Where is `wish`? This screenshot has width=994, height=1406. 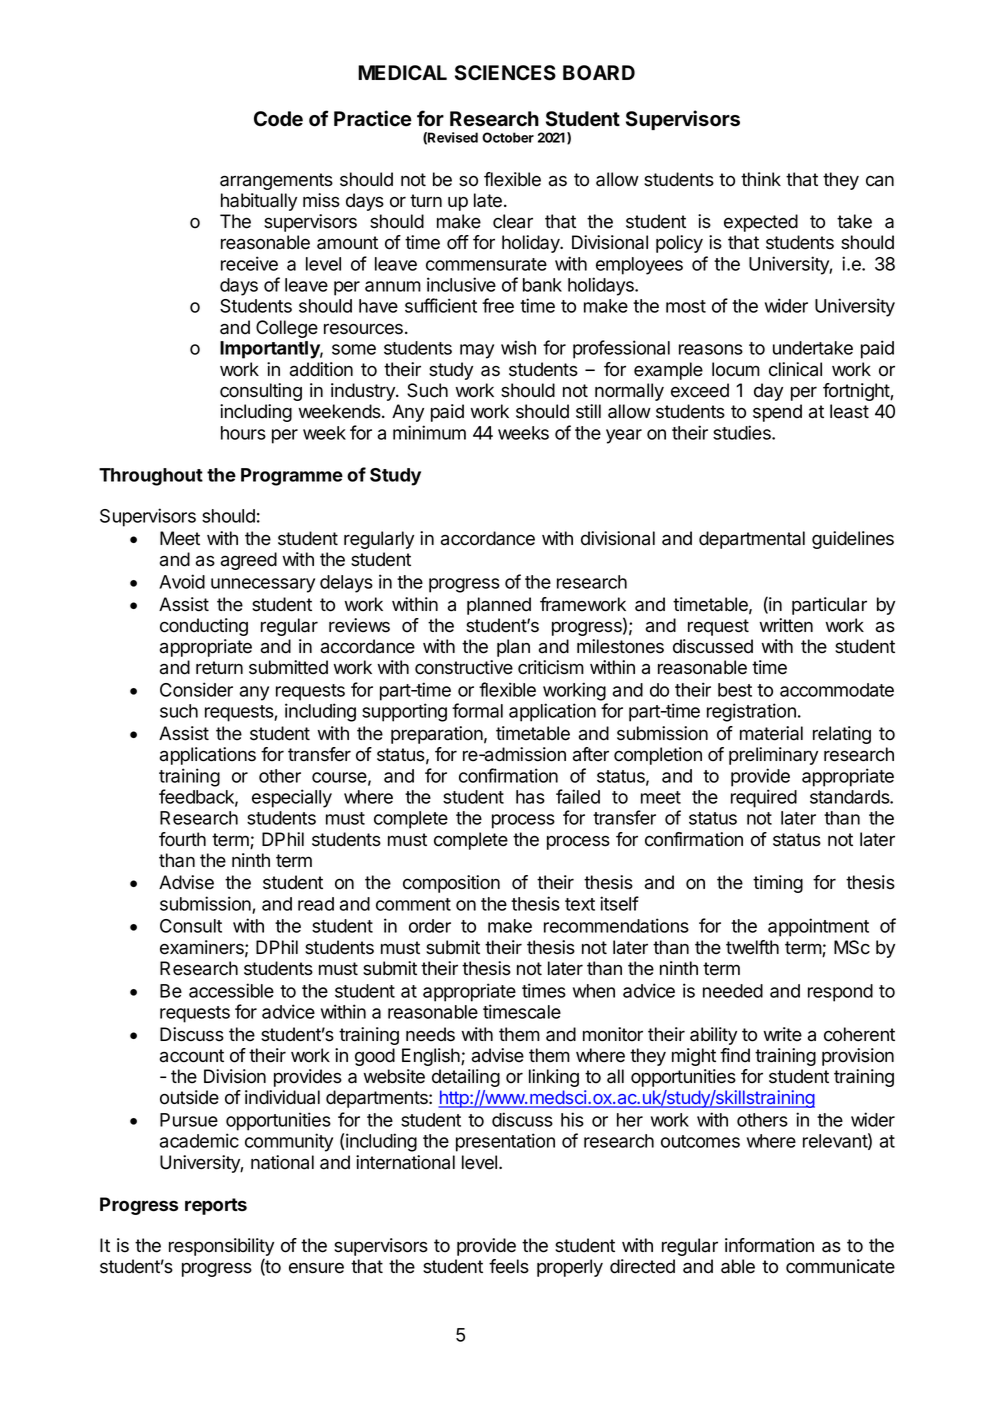 wish is located at coordinates (518, 347).
